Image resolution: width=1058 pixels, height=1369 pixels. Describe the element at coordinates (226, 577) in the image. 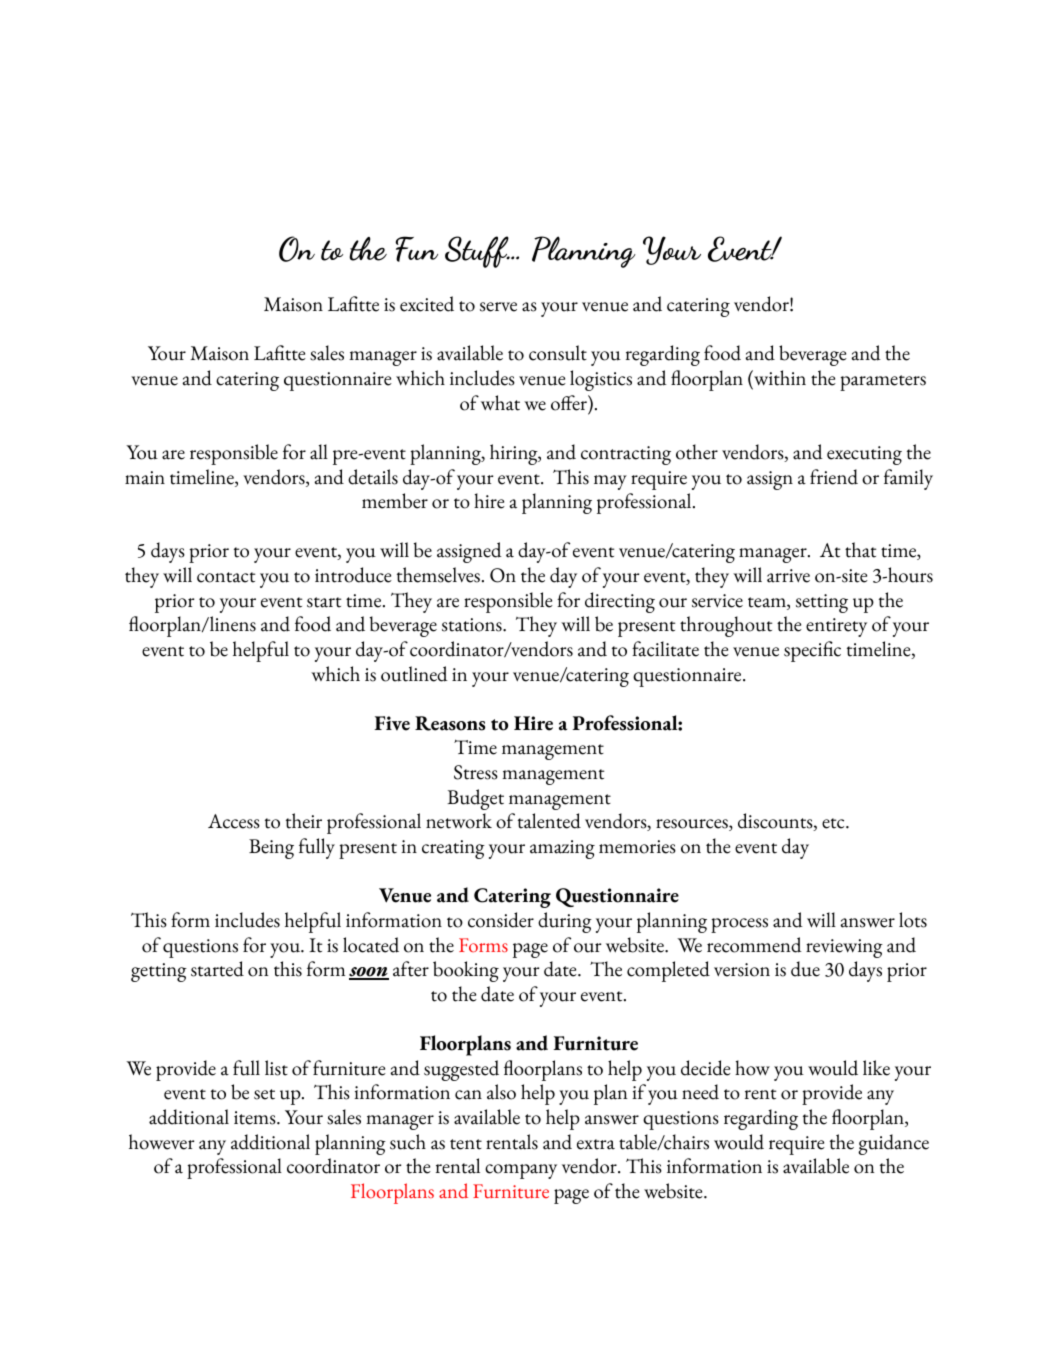

I see `contact` at that location.
